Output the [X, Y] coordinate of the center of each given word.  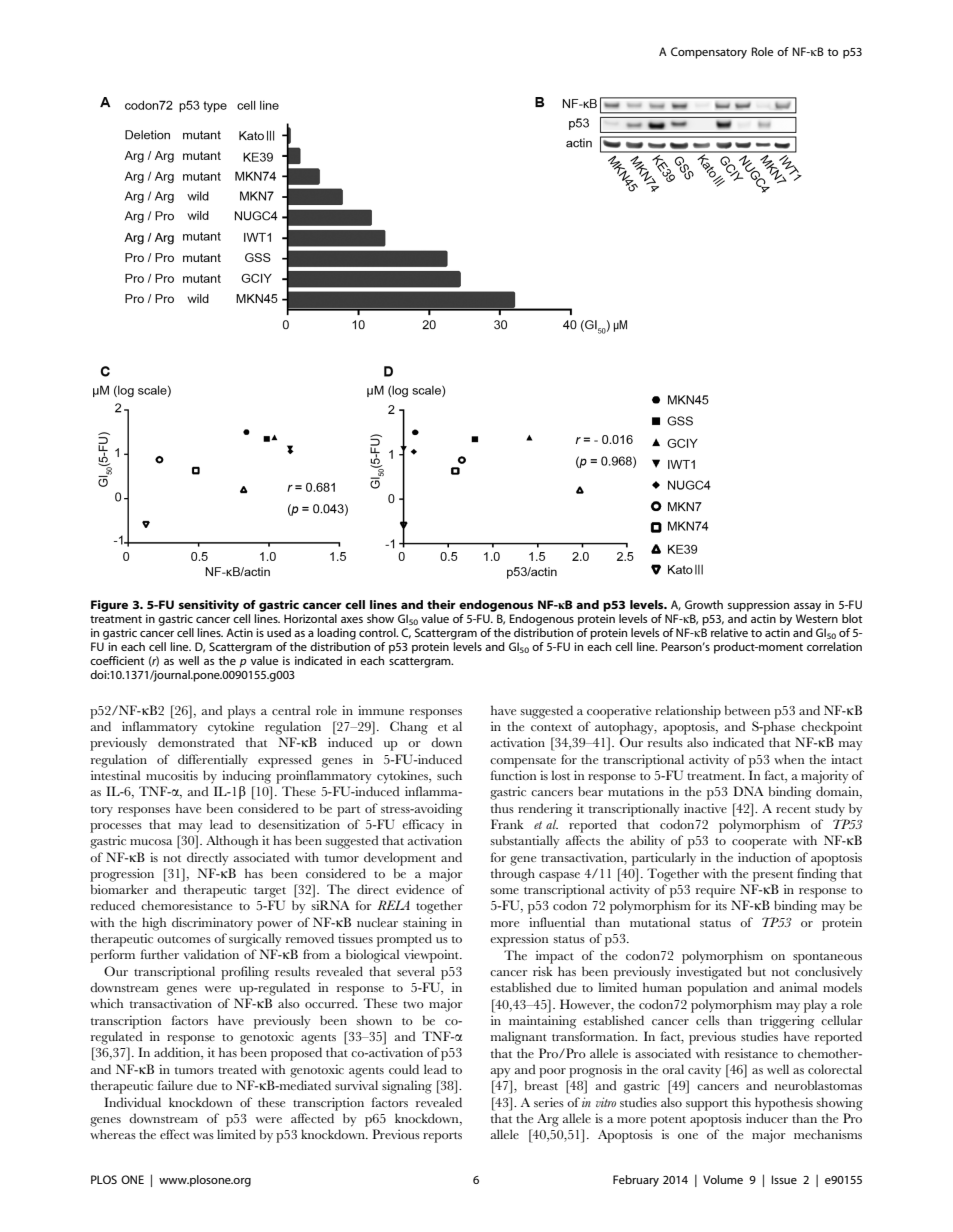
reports [442, 1137]
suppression [758, 606]
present [773, 876]
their [441, 604]
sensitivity [209, 606]
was [203, 1136]
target [270, 892]
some [504, 891]
